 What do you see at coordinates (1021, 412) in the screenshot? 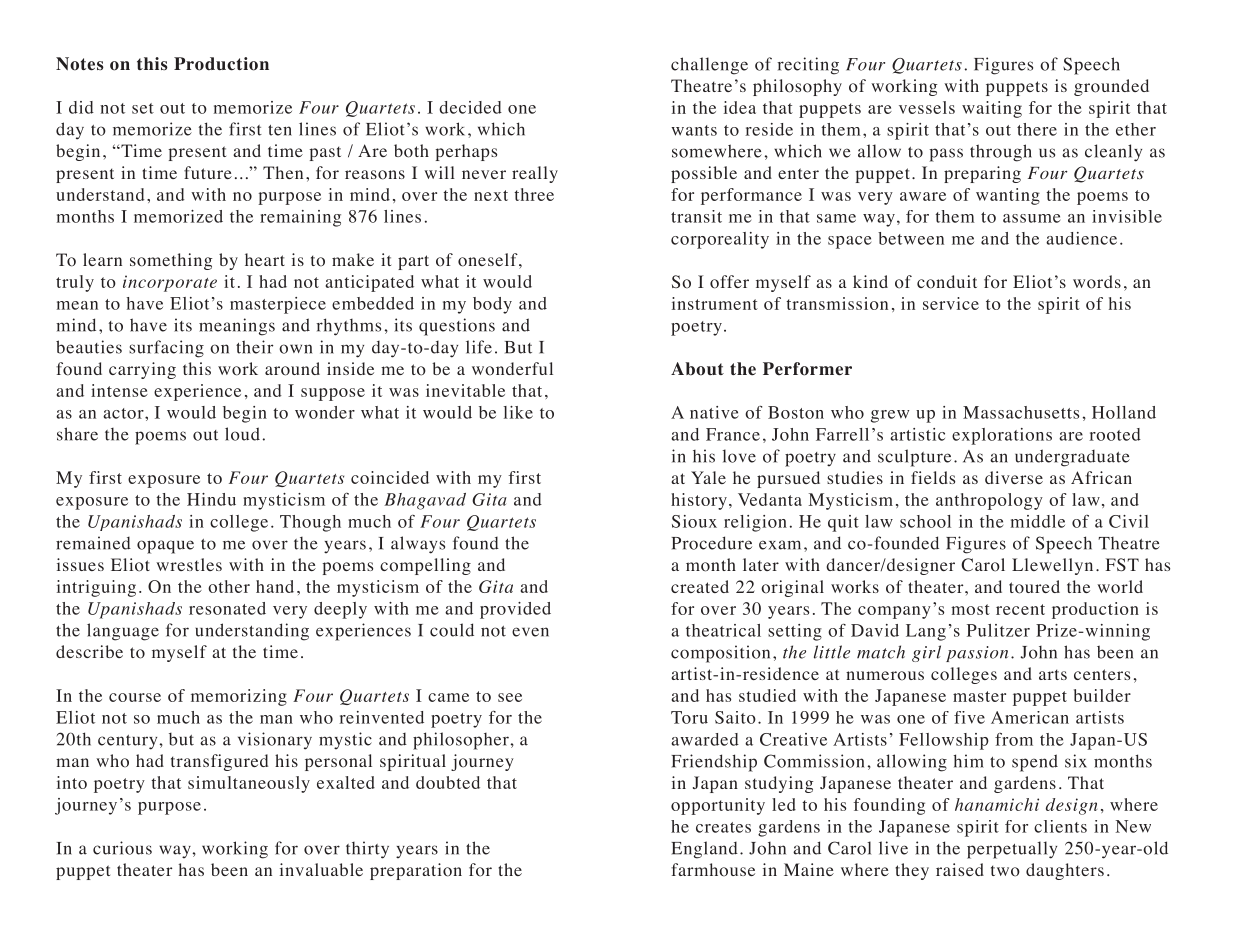
I see `Massachusetts` at bounding box center [1021, 412].
